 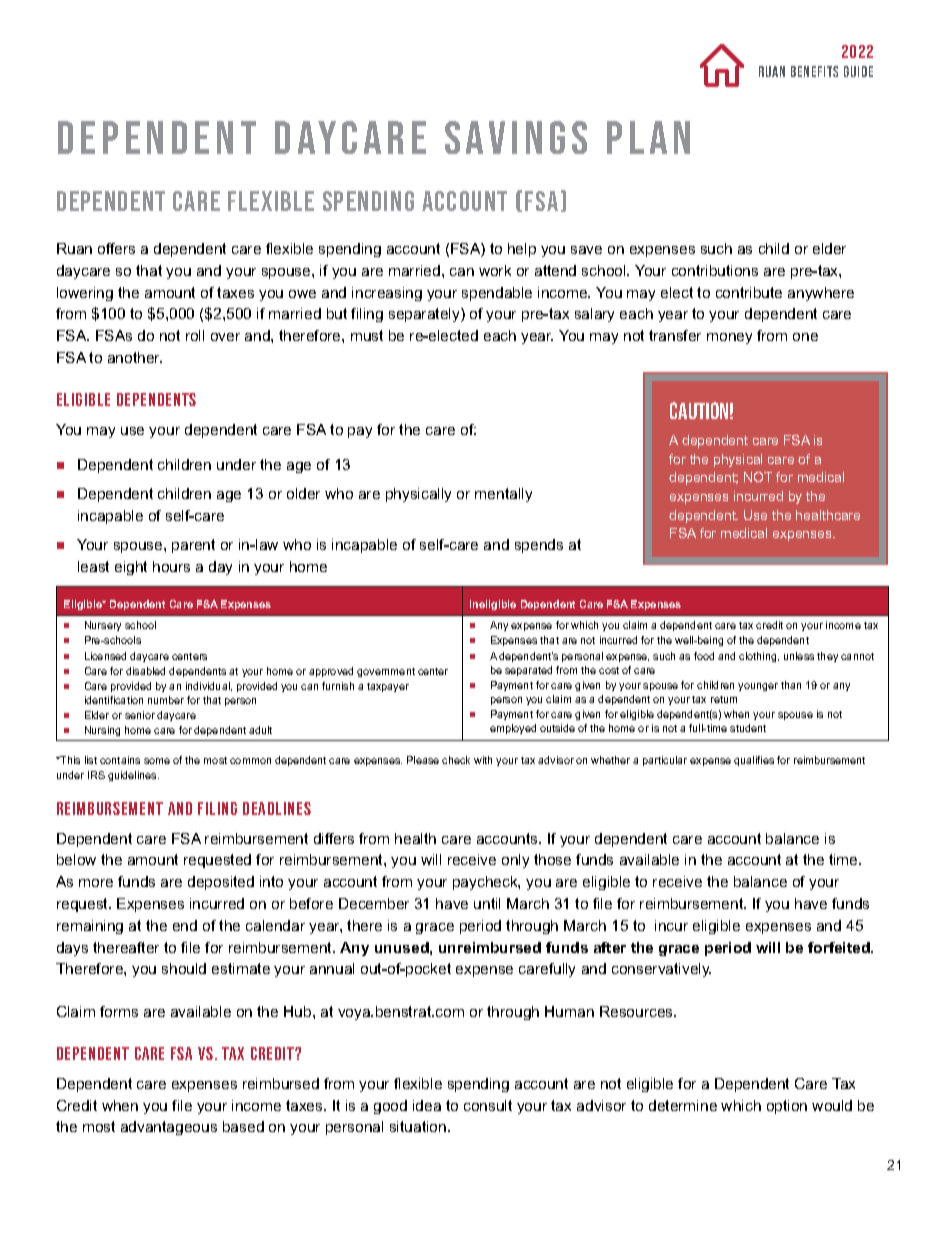 I want to click on consult, so click(x=488, y=1105).
